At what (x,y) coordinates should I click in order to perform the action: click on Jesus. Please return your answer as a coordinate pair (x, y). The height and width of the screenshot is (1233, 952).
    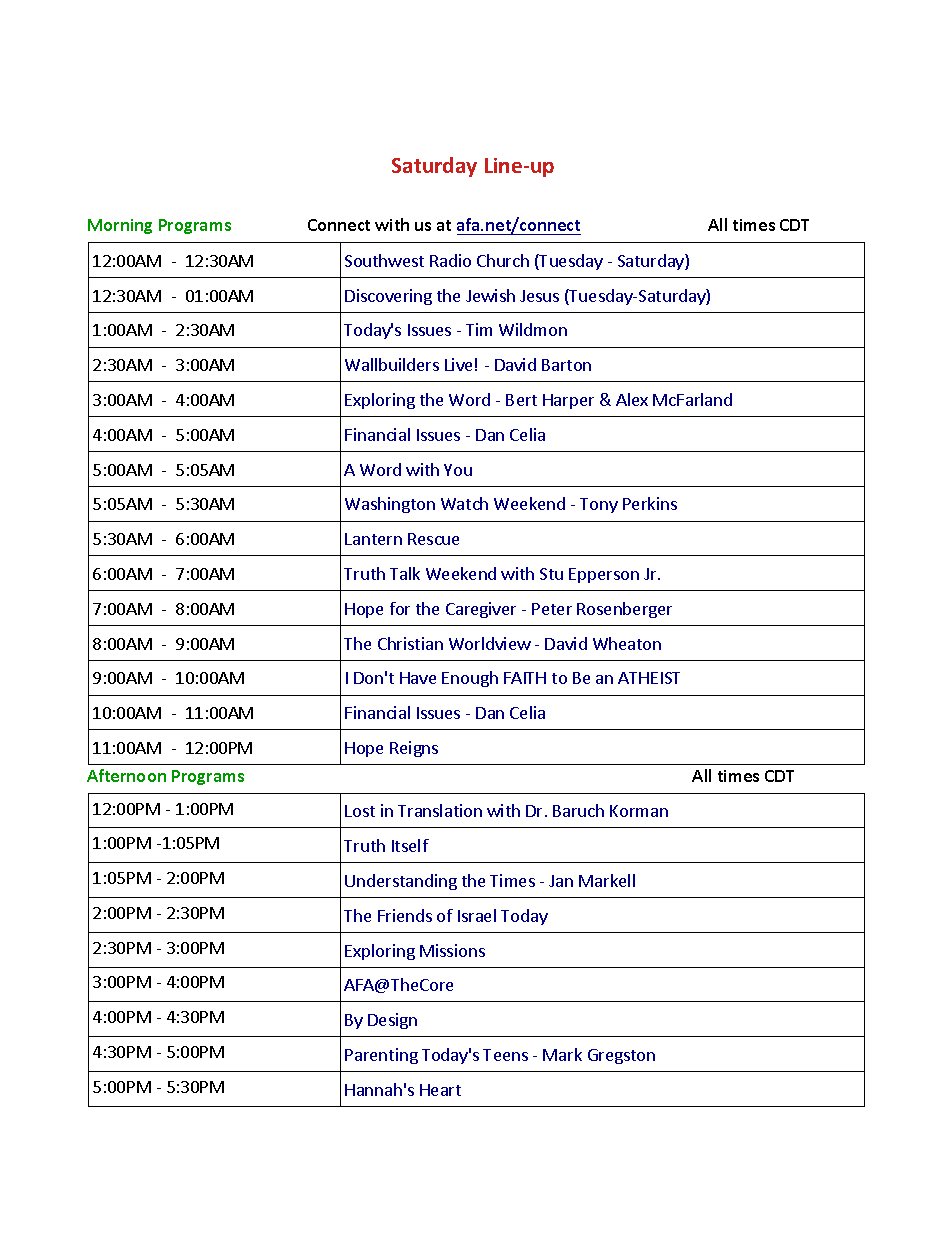
    Looking at the image, I should click on (539, 296).
